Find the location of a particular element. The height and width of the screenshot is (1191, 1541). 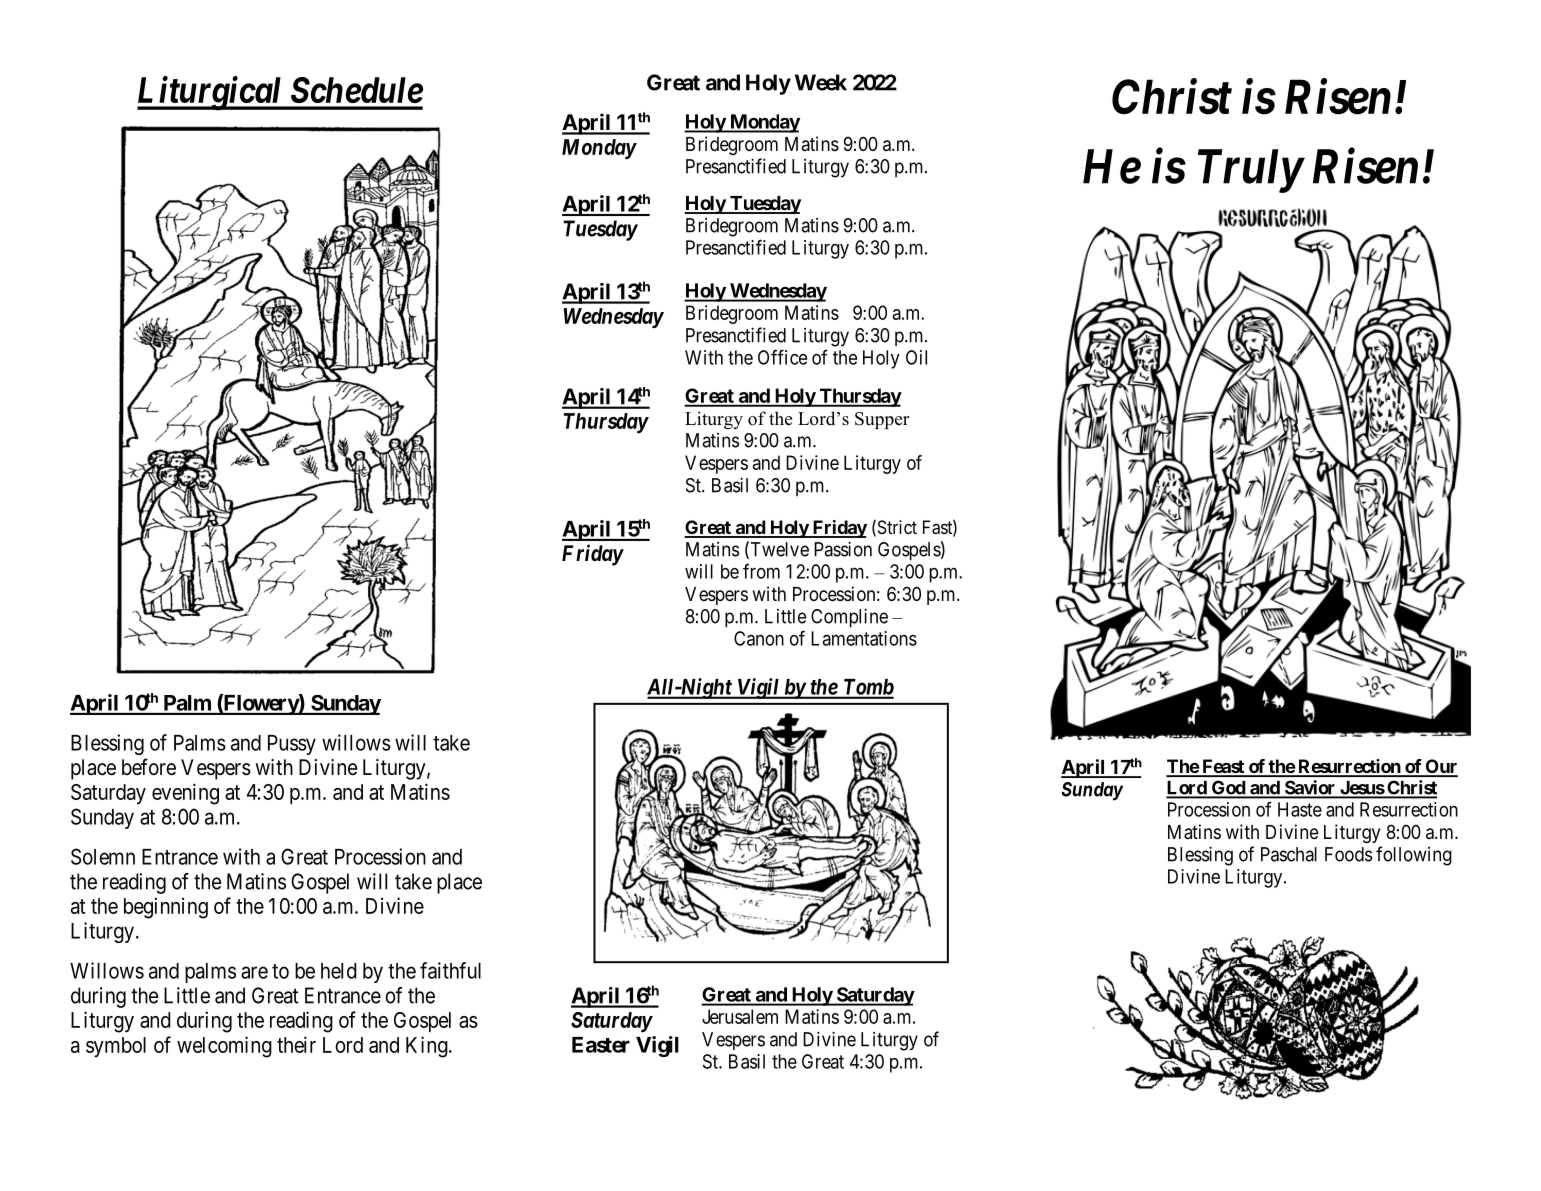

their is located at coordinates (296, 1044).
